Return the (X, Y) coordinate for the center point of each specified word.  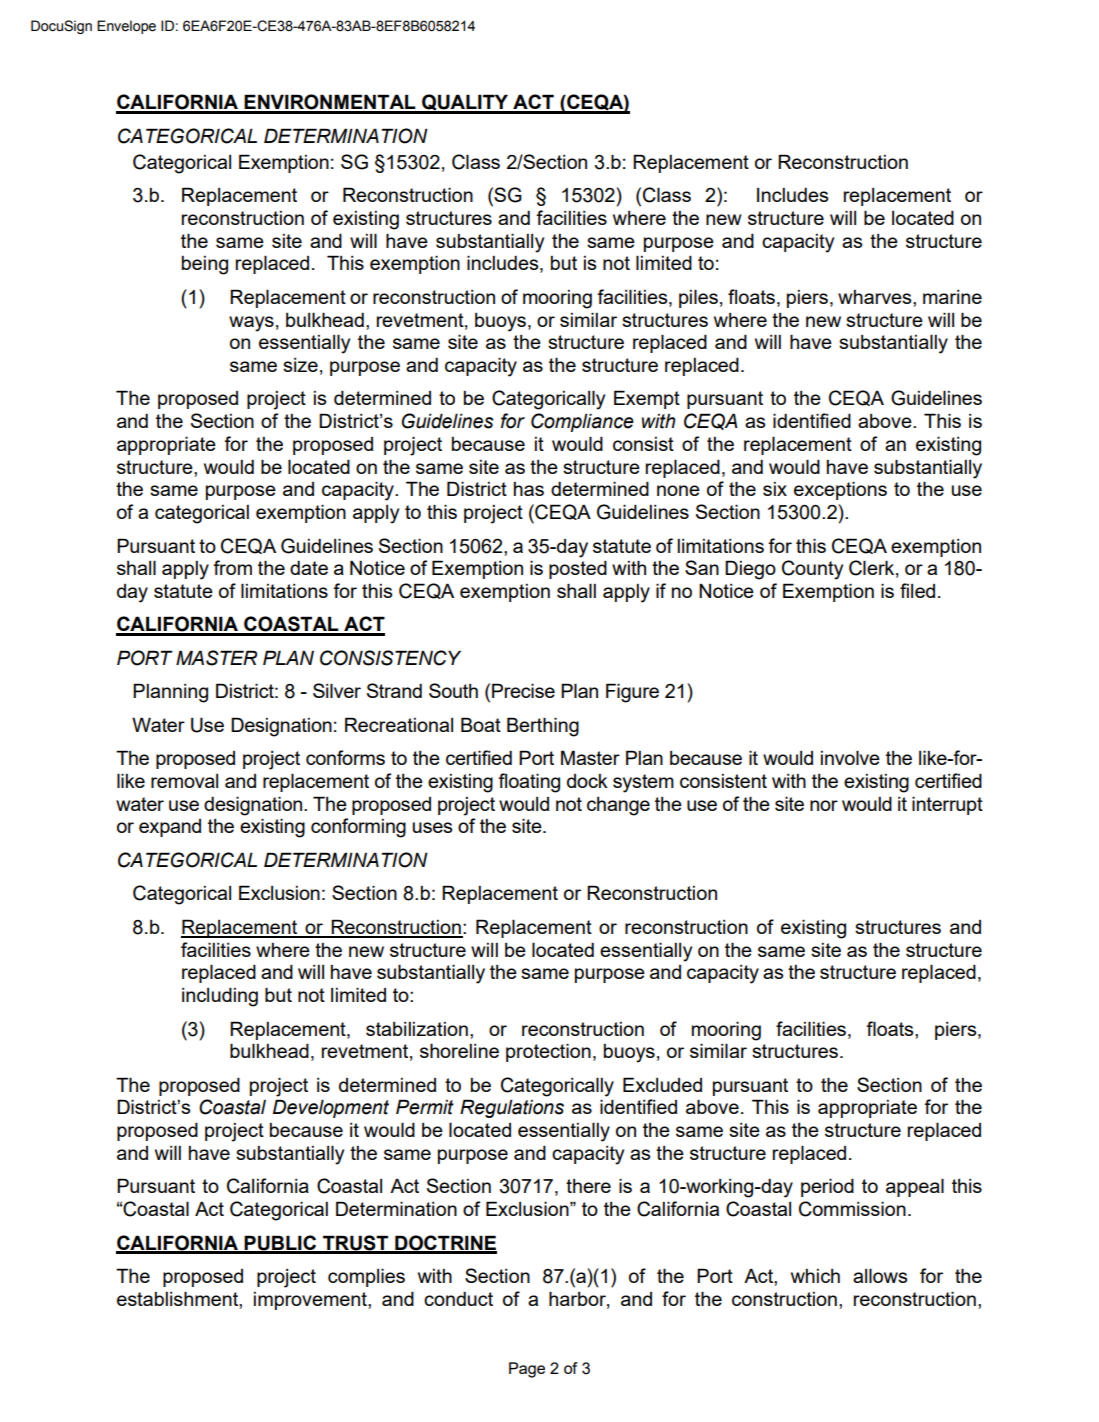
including (220, 997)
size (300, 365)
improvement (311, 1301)
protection (548, 1052)
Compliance (582, 422)
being (205, 265)
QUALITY (465, 103)
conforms (345, 757)
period (827, 1187)
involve (850, 757)
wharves (876, 297)
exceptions (840, 490)
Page (527, 1370)
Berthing (543, 727)
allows (880, 1275)
